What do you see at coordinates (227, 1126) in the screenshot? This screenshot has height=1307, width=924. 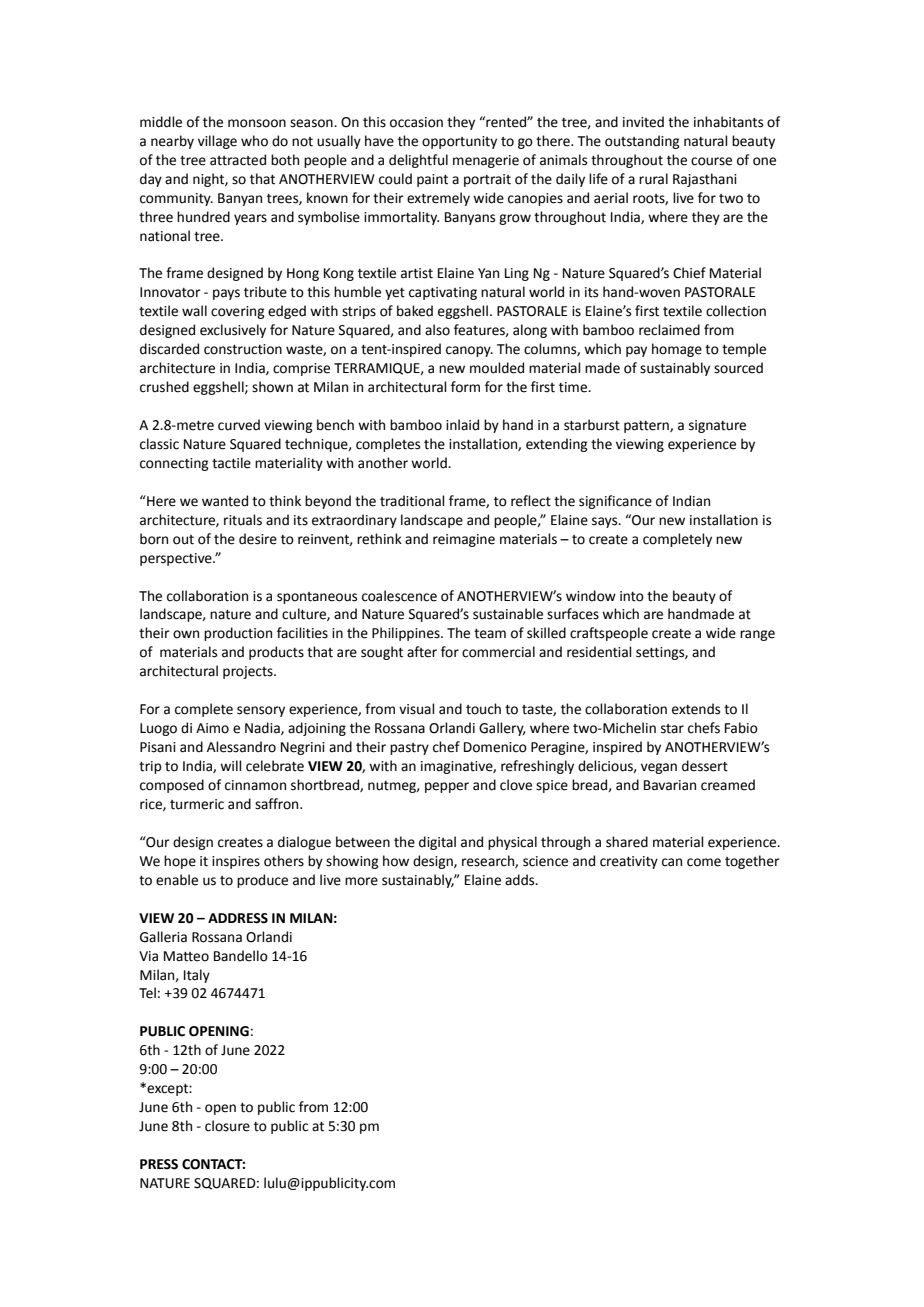 I see `closure` at bounding box center [227, 1126].
